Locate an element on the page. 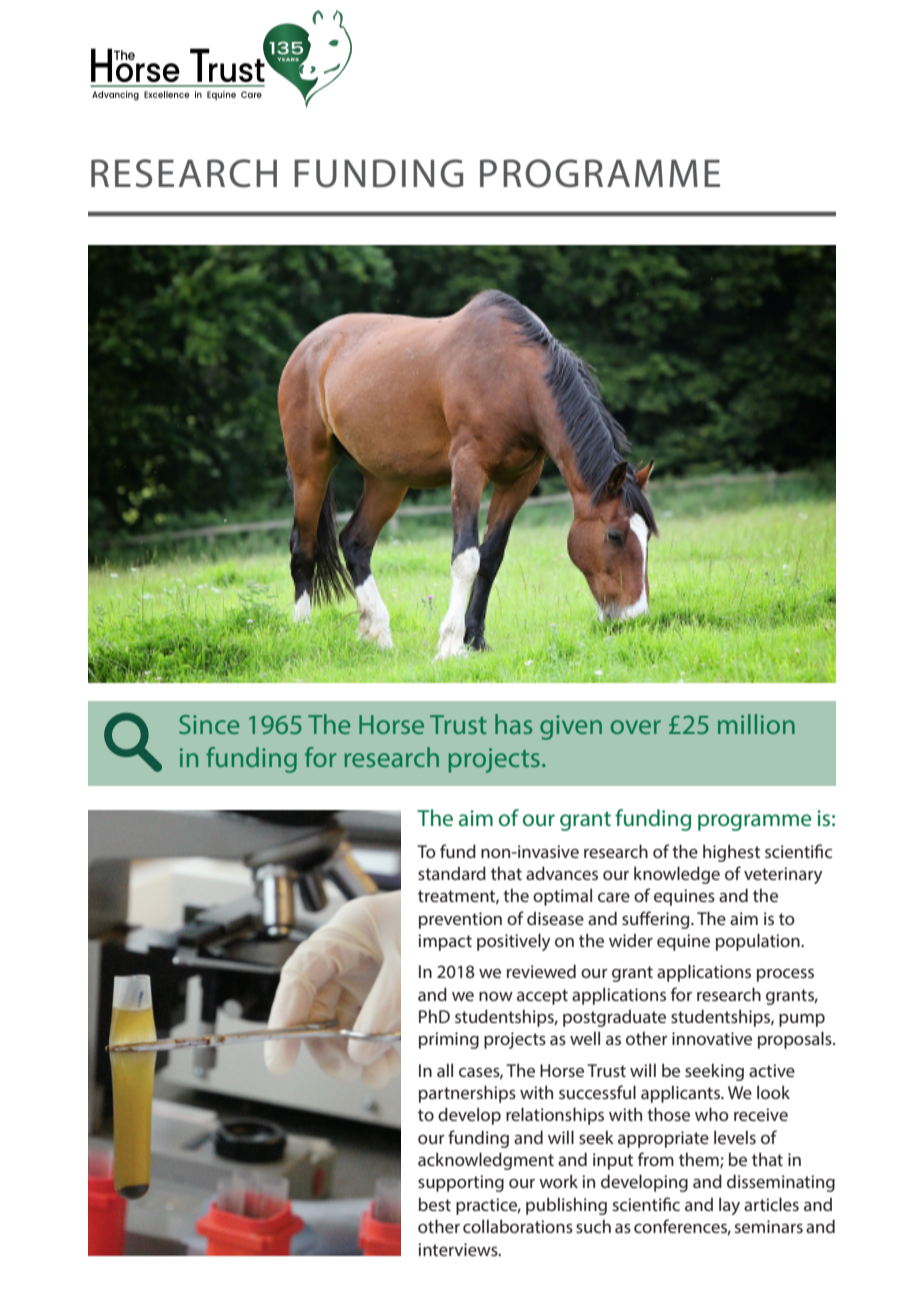 Image resolution: width=924 pixels, height=1308 pixels. advances is located at coordinates (562, 873).
